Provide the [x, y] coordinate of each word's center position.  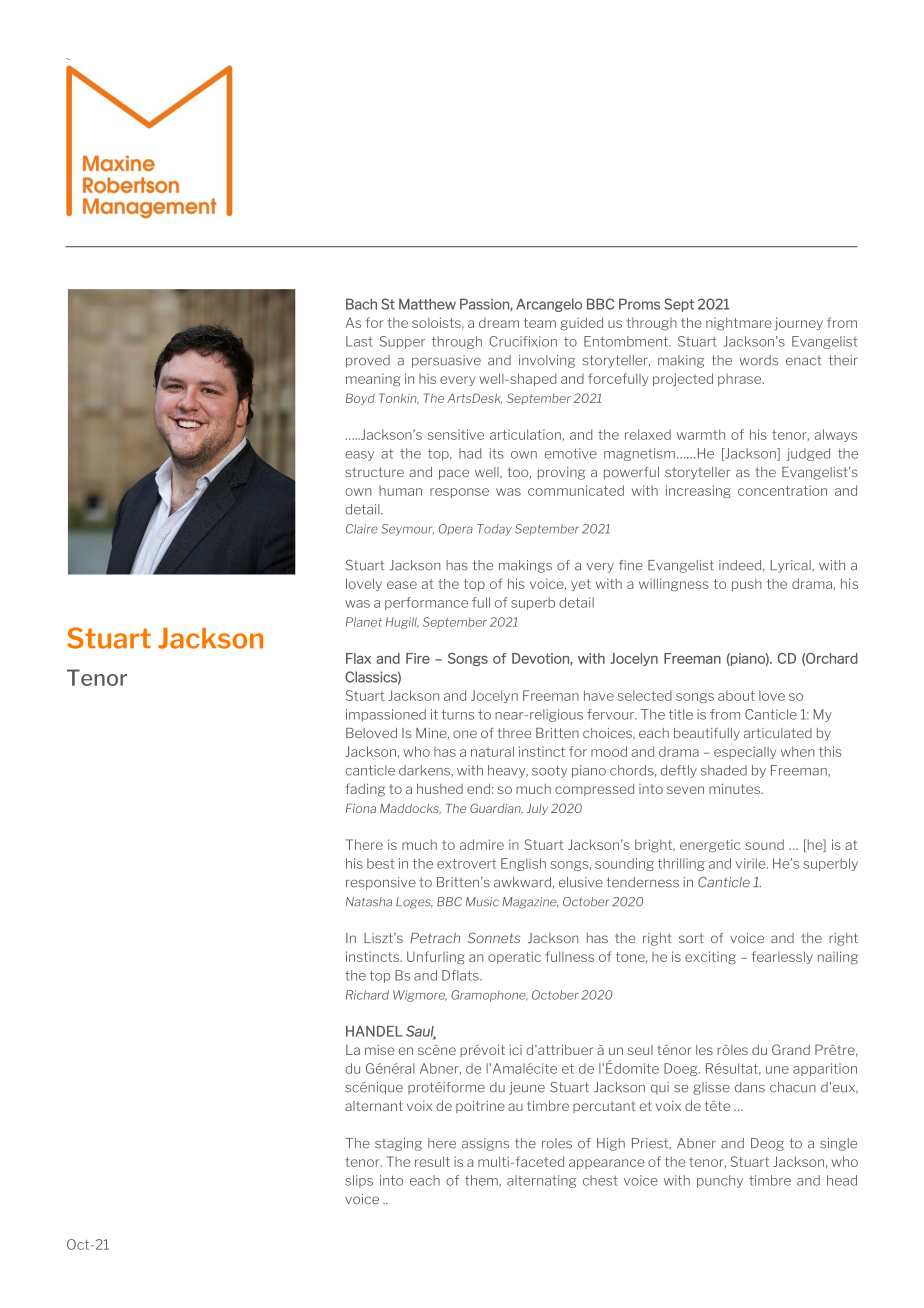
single [838, 1144]
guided [581, 324]
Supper [402, 342]
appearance [607, 1164]
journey [799, 323]
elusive [581, 882]
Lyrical [791, 566]
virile [752, 863]
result [432, 1161]
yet [581, 585]
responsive [381, 883]
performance [426, 603]
